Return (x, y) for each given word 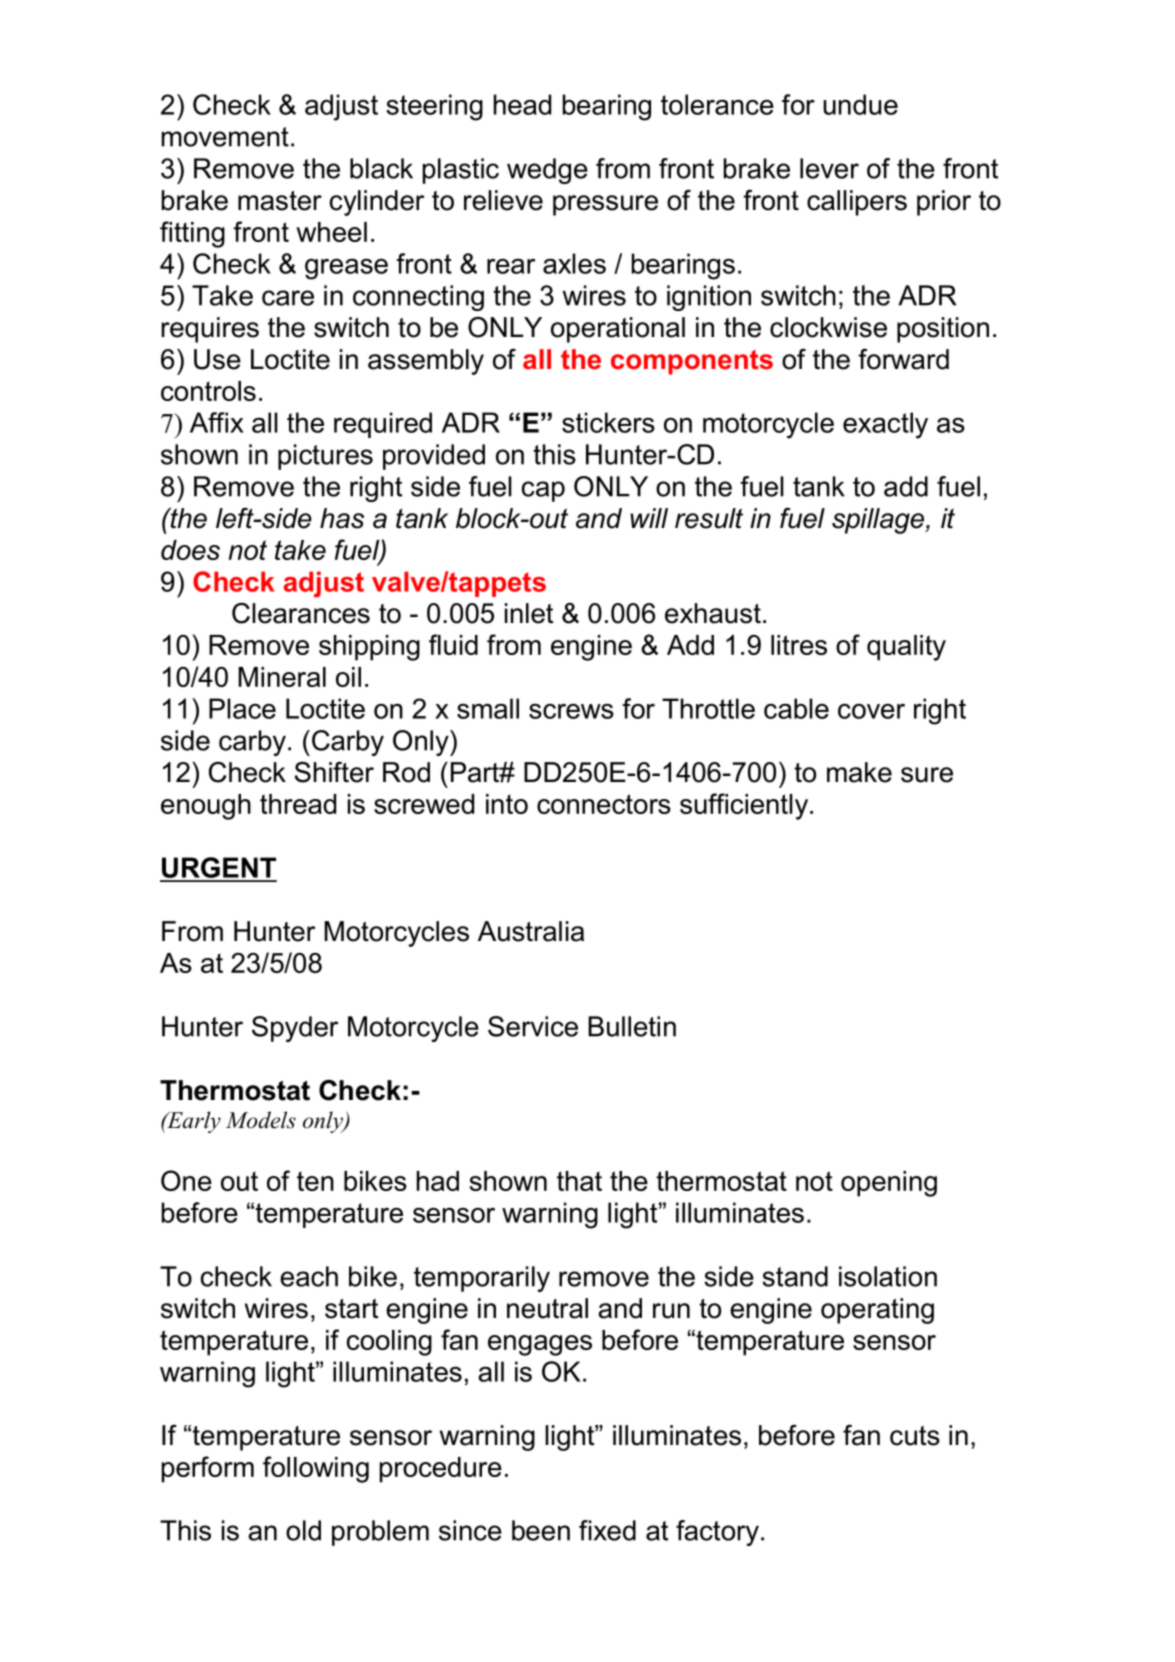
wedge (547, 171)
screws (571, 711)
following (316, 1469)
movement (225, 137)
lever (829, 168)
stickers (608, 422)
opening (889, 1184)
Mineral (282, 677)
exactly (885, 425)
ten (315, 1181)
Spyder (295, 1029)
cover (871, 711)
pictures (325, 457)
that (579, 1181)
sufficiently (745, 806)
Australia (531, 931)
